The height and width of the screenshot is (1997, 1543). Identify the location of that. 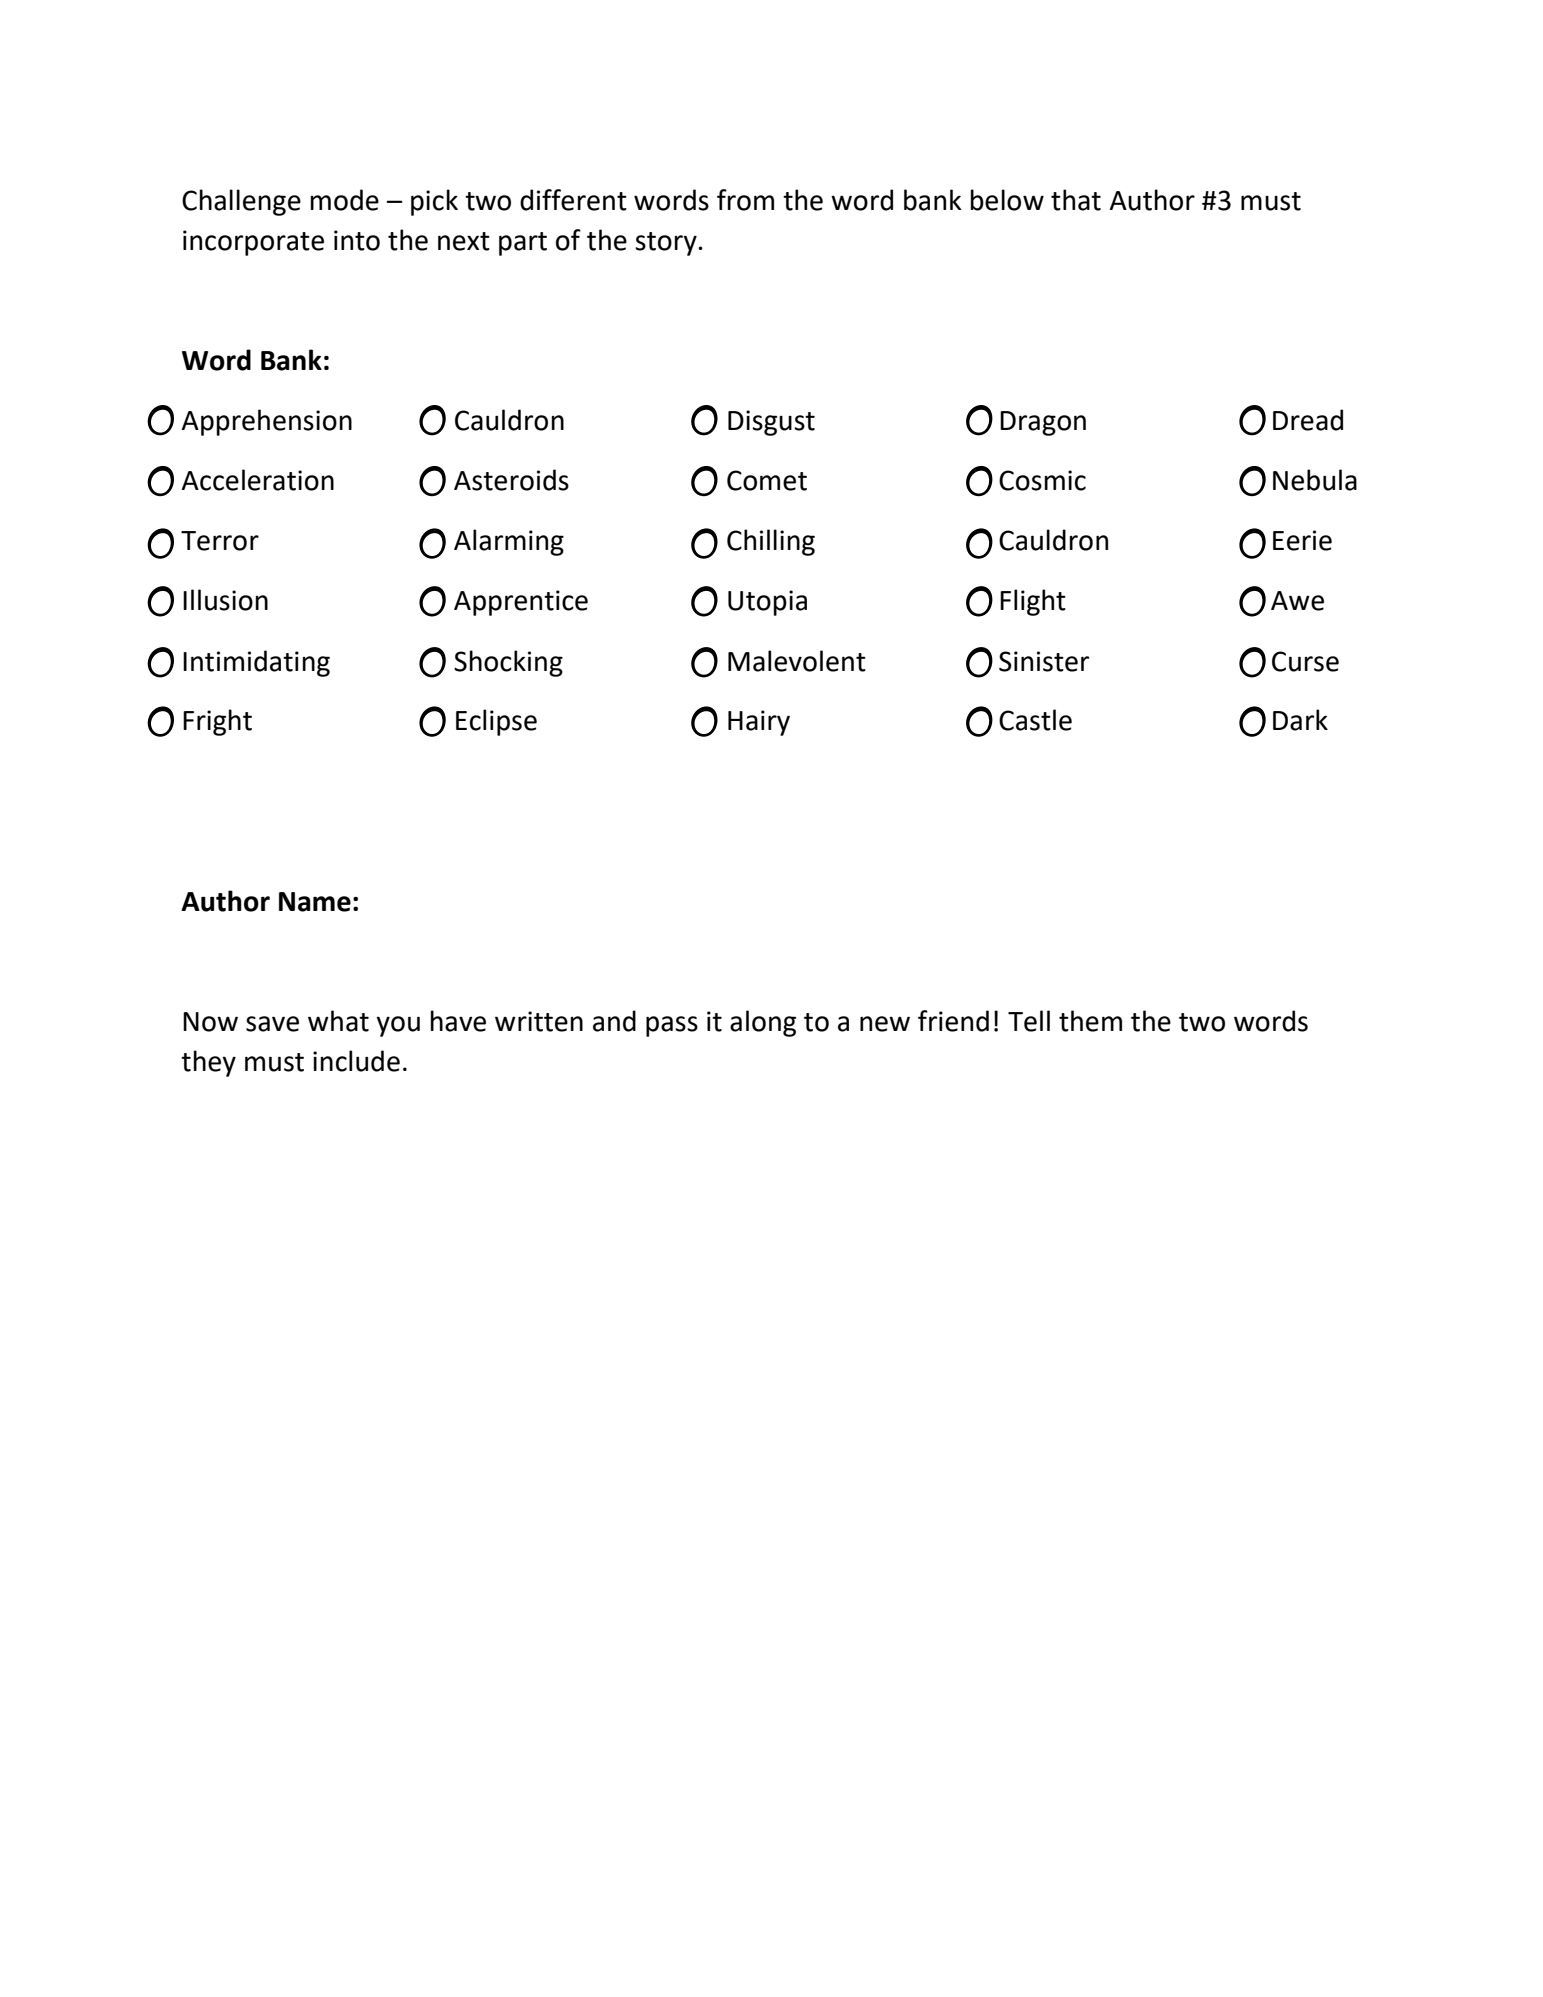
(1076, 200).
